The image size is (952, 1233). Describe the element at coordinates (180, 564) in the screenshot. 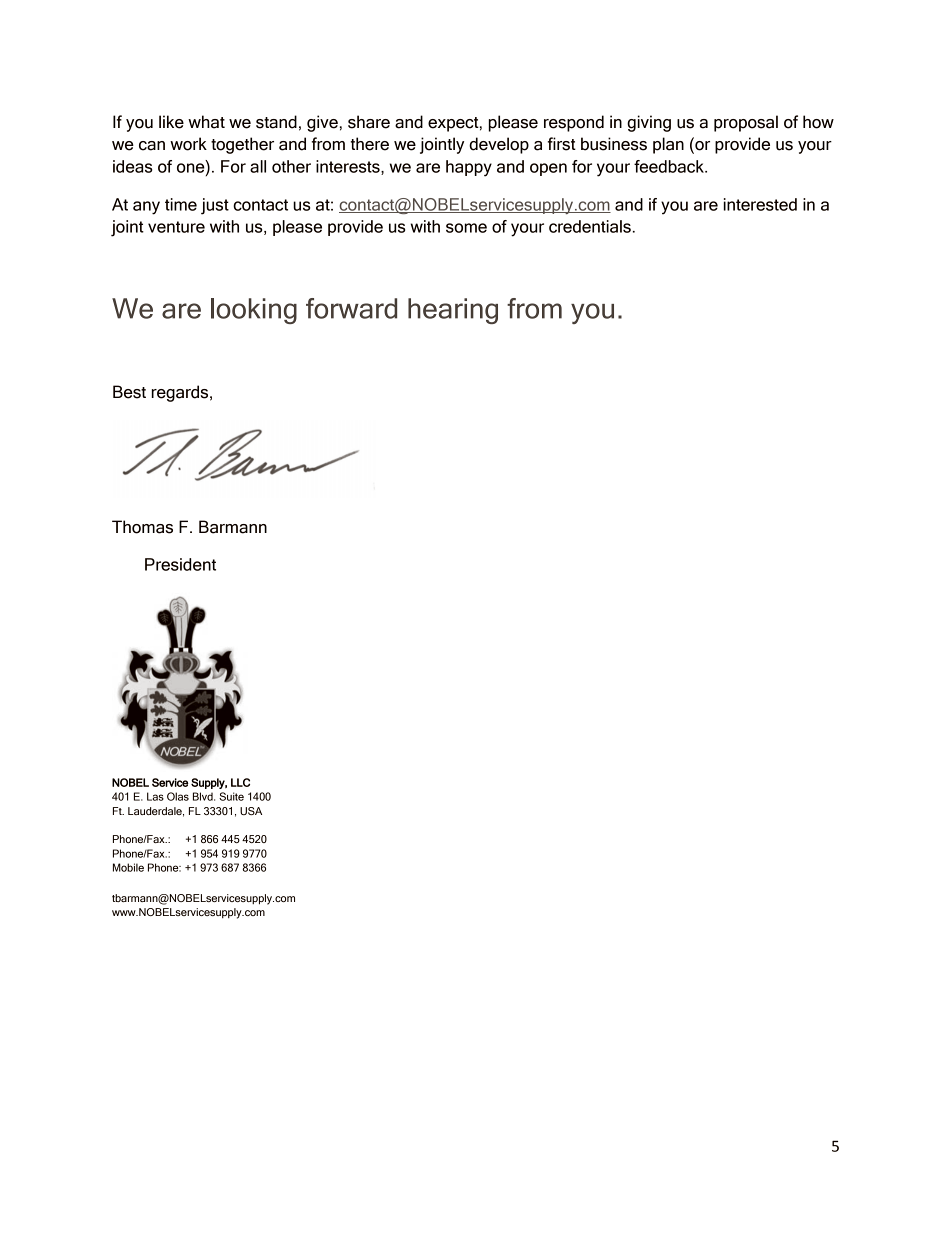

I see `President` at that location.
